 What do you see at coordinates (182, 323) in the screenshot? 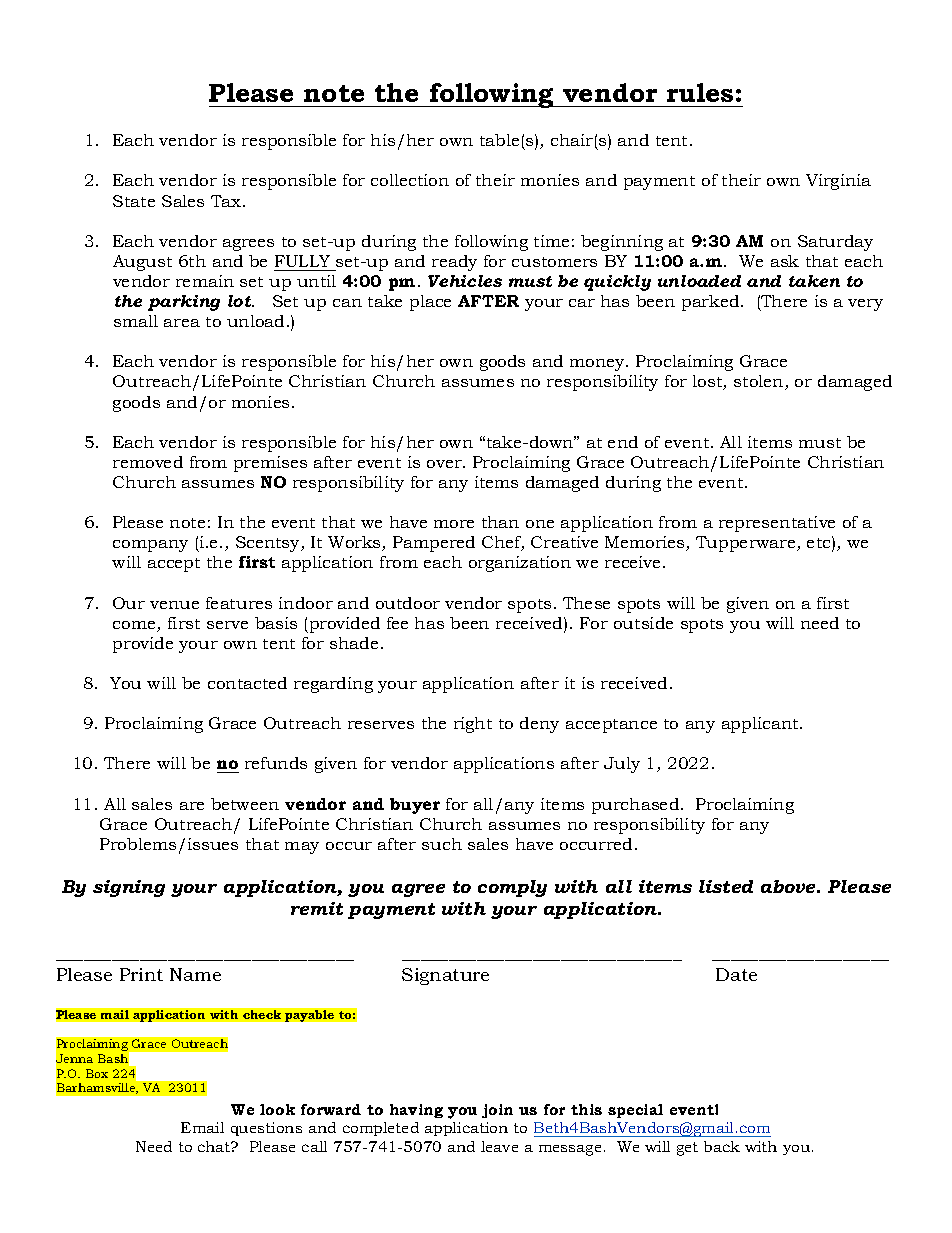
I see `area` at bounding box center [182, 323].
